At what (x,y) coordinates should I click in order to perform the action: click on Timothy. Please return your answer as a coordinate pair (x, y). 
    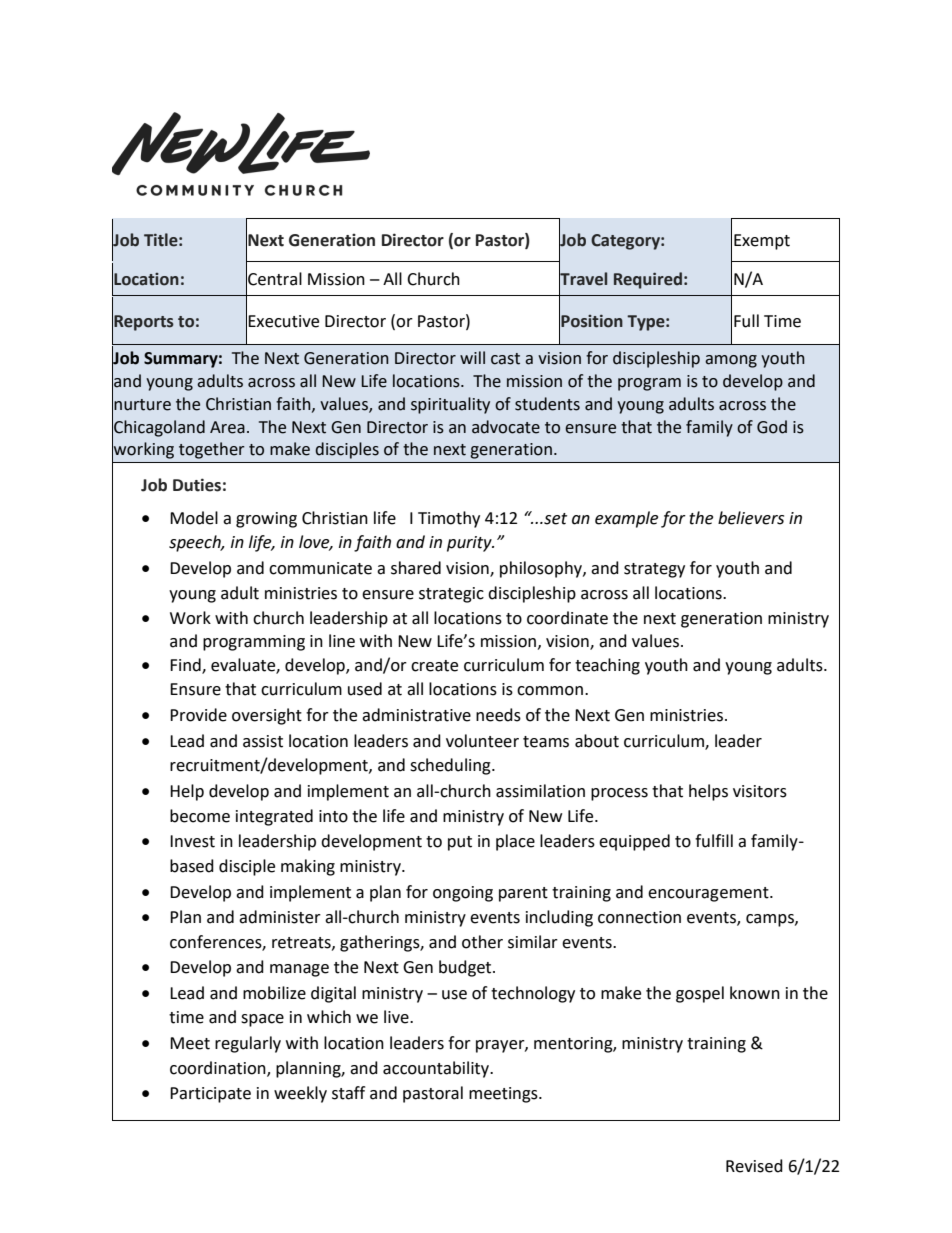
    Looking at the image, I should click on (449, 519).
